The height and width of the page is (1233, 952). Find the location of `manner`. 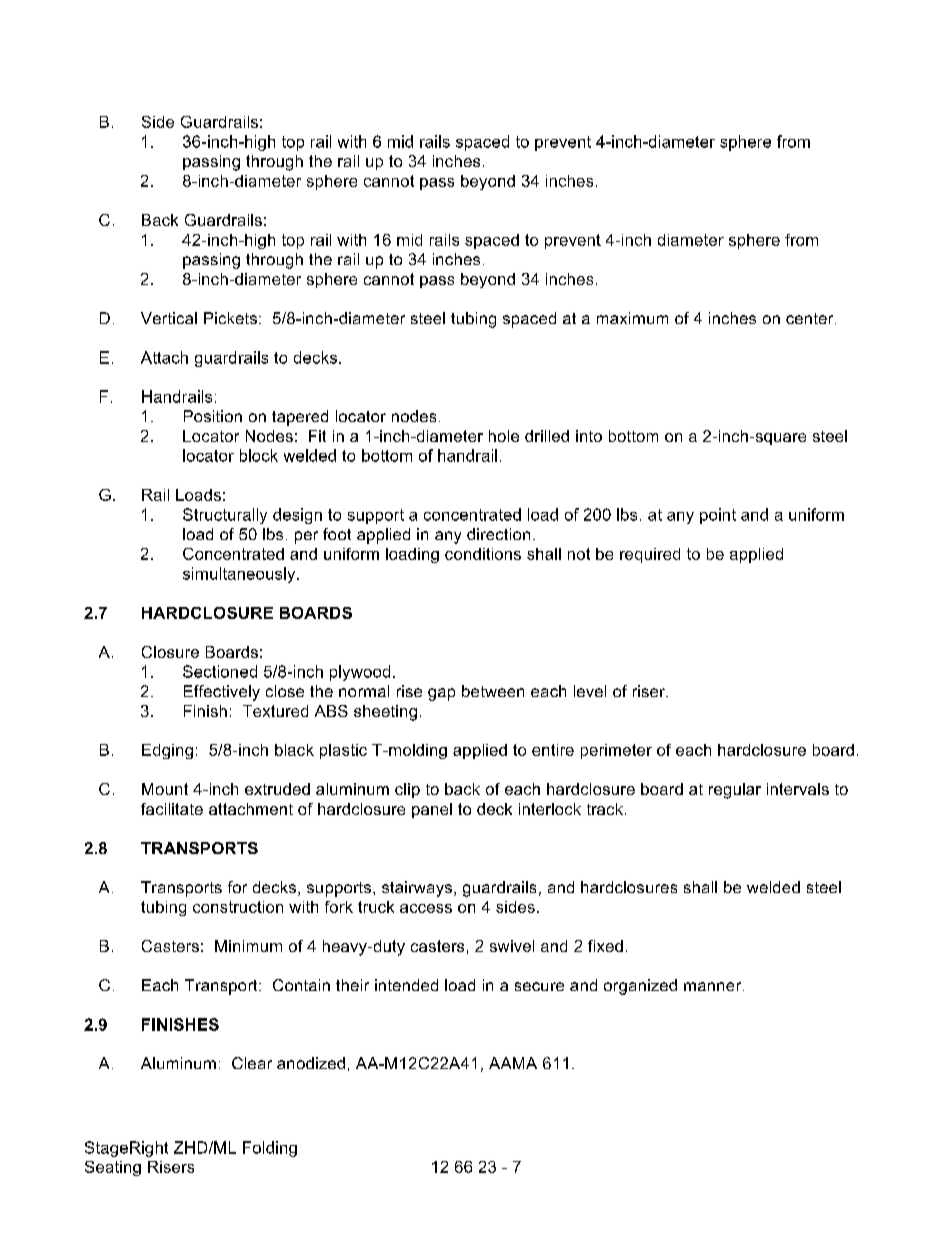

manner is located at coordinates (714, 986).
